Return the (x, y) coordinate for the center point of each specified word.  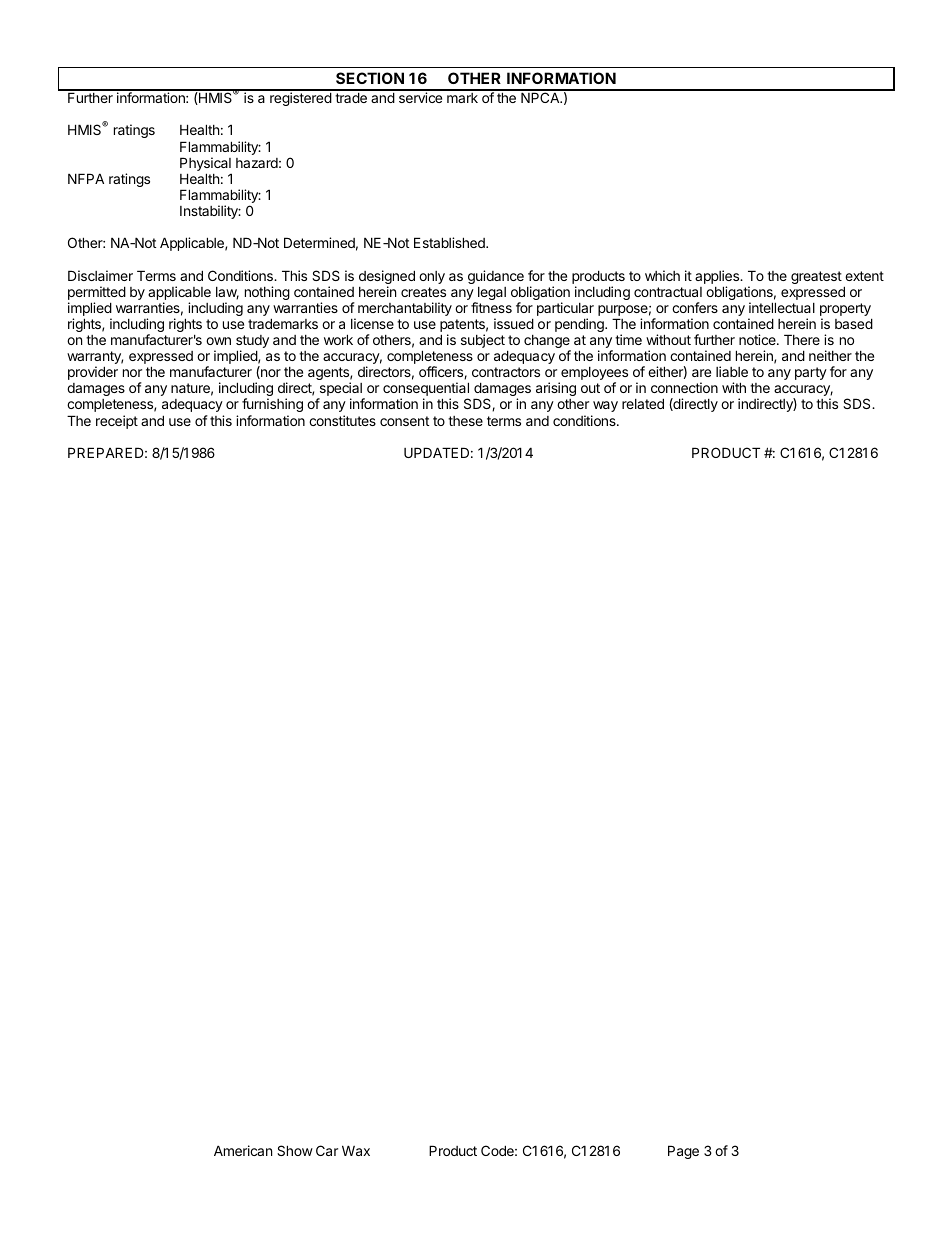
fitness (491, 307)
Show (295, 1150)
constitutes (342, 420)
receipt (117, 422)
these (465, 421)
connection (684, 387)
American (243, 1150)
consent (404, 421)
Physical (206, 165)
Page (683, 1152)
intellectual (782, 307)
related (643, 403)
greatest (816, 277)
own (218, 341)
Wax (356, 1150)
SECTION (370, 78)
